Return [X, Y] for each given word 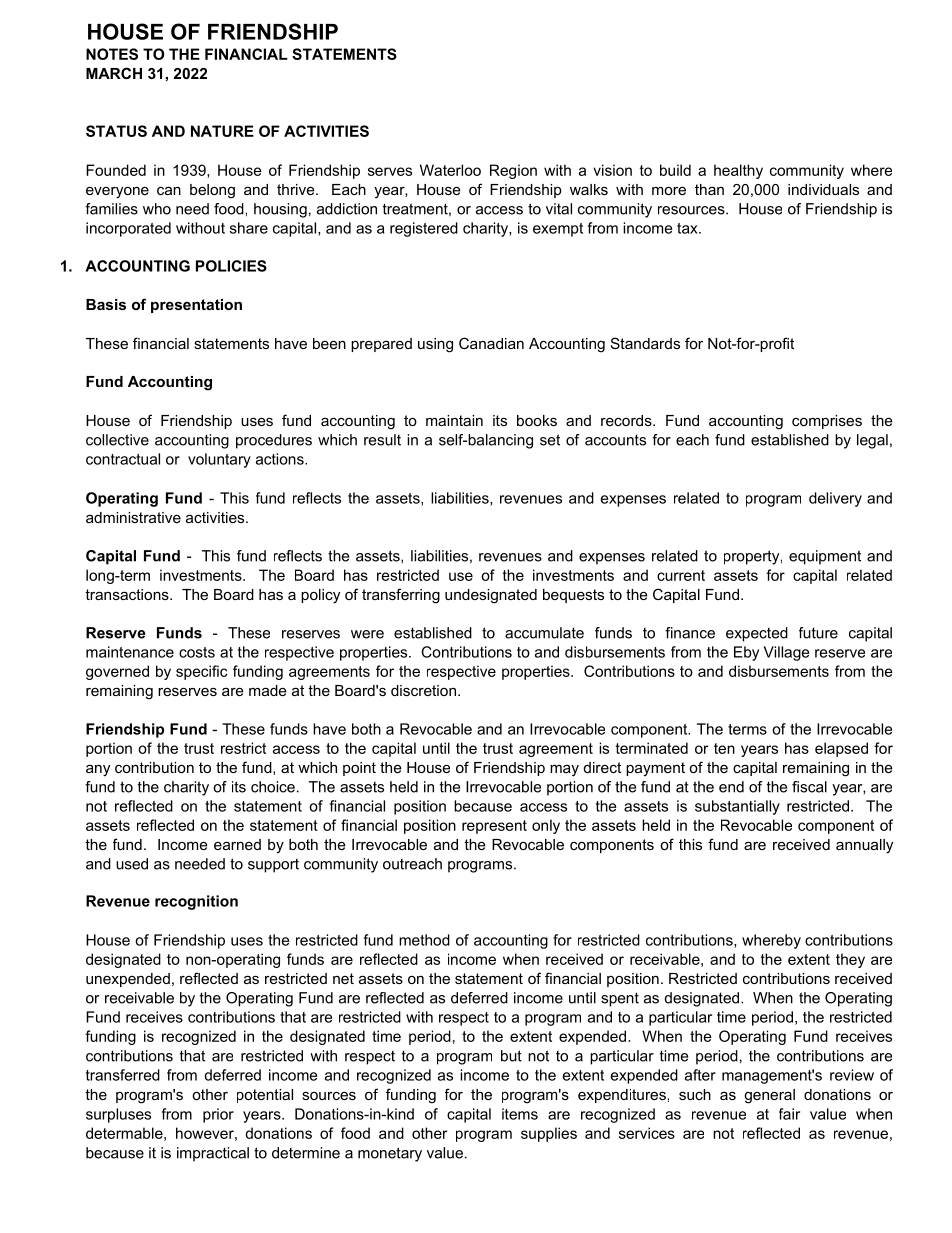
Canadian [491, 343]
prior [218, 1115]
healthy [738, 171]
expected [757, 634]
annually [864, 846]
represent [494, 827]
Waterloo [450, 170]
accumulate [544, 633]
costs [197, 652]
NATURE [222, 131]
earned [237, 844]
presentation [196, 306]
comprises [827, 422]
